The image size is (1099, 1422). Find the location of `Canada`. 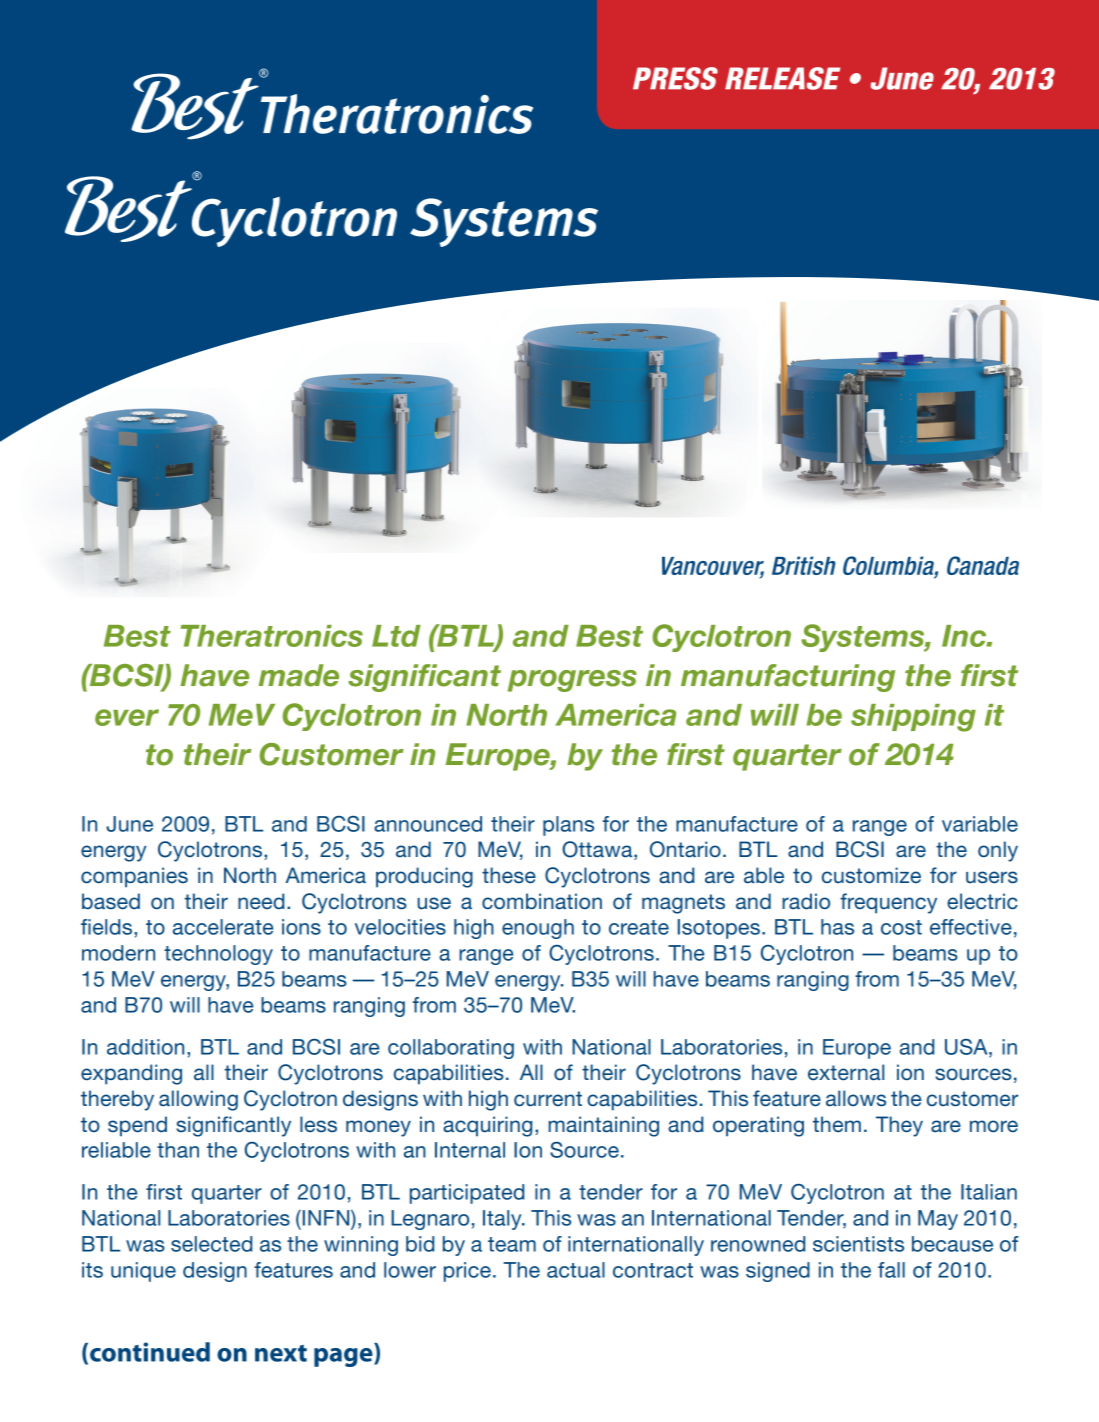

Canada is located at coordinates (983, 565).
